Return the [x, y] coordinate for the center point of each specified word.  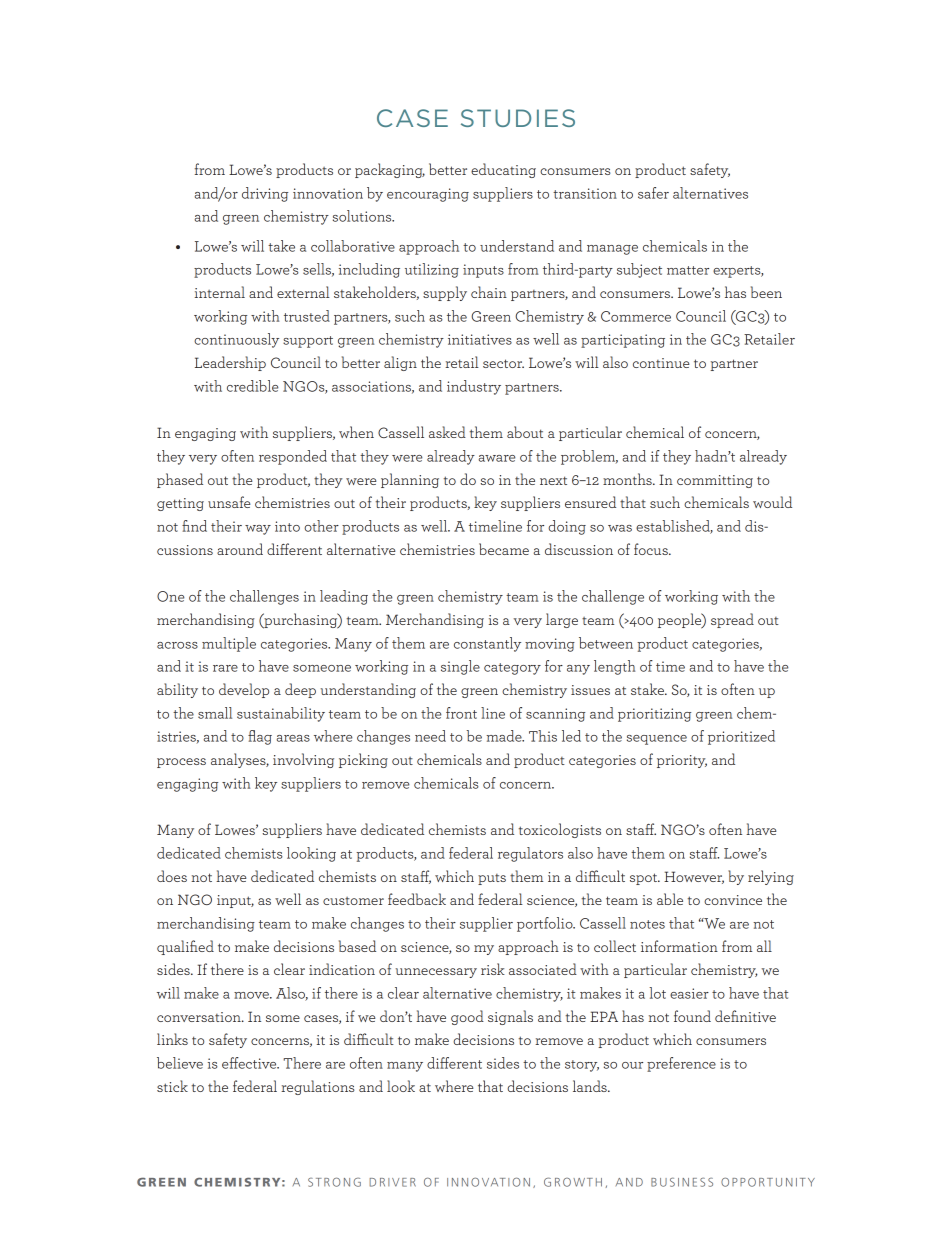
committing [715, 481]
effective [250, 1063]
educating [503, 170]
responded [293, 457]
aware [497, 458]
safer [653, 193]
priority [682, 761]
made [505, 736]
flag [260, 737]
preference [681, 1064]
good [467, 1017]
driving [265, 194]
